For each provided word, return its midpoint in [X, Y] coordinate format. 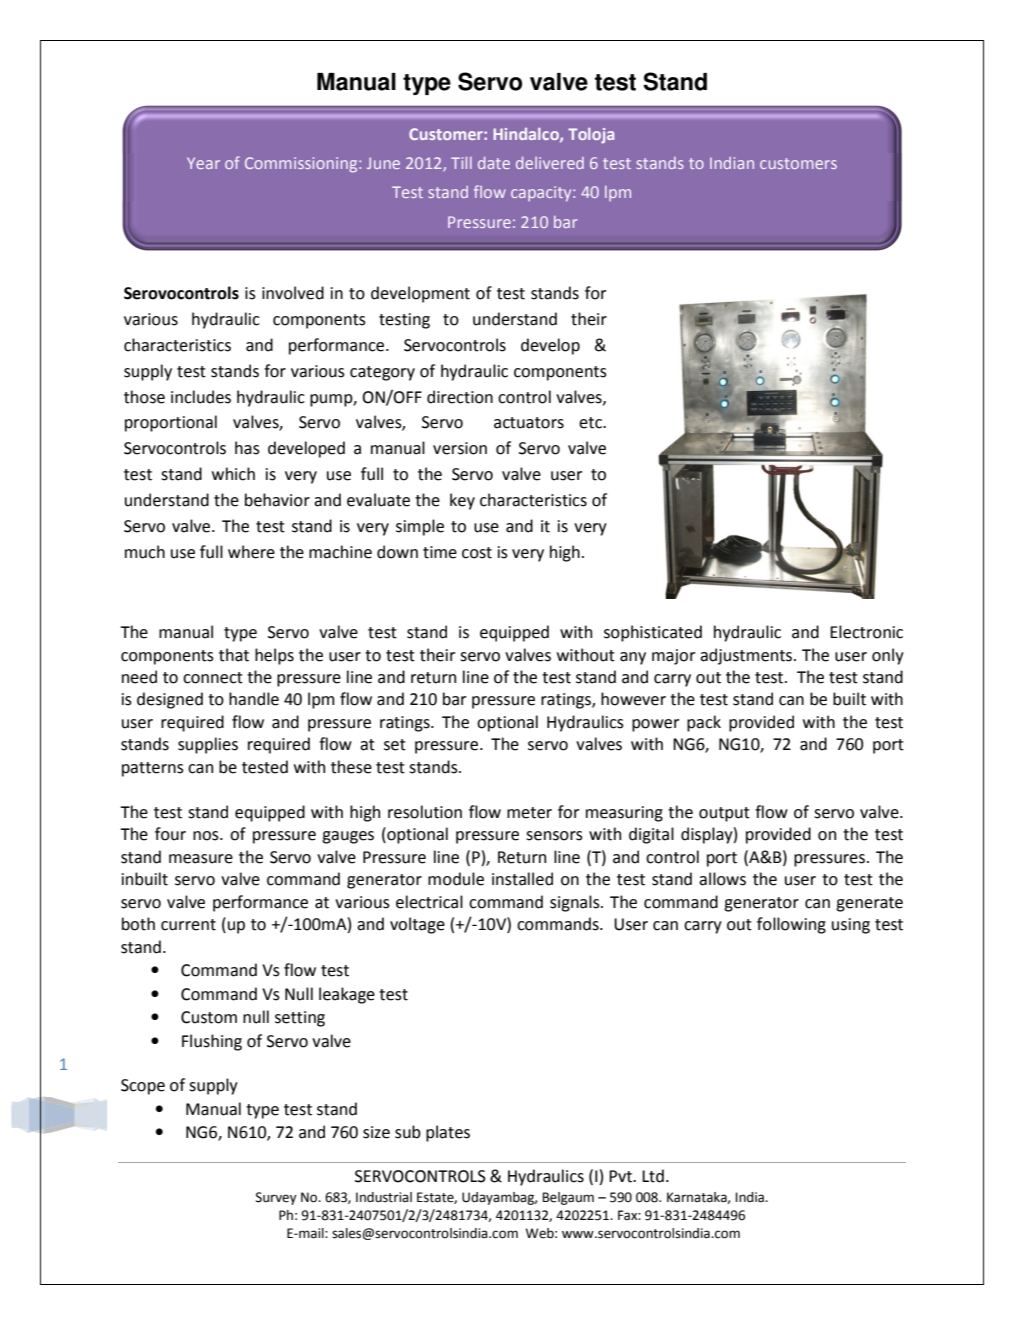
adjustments [747, 656]
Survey [276, 1198]
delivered [550, 163]
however [633, 699]
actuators [529, 423]
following [791, 925]
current [188, 925]
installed [522, 879]
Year [203, 163]
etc [591, 423]
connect [213, 678]
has [247, 448]
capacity [542, 194]
